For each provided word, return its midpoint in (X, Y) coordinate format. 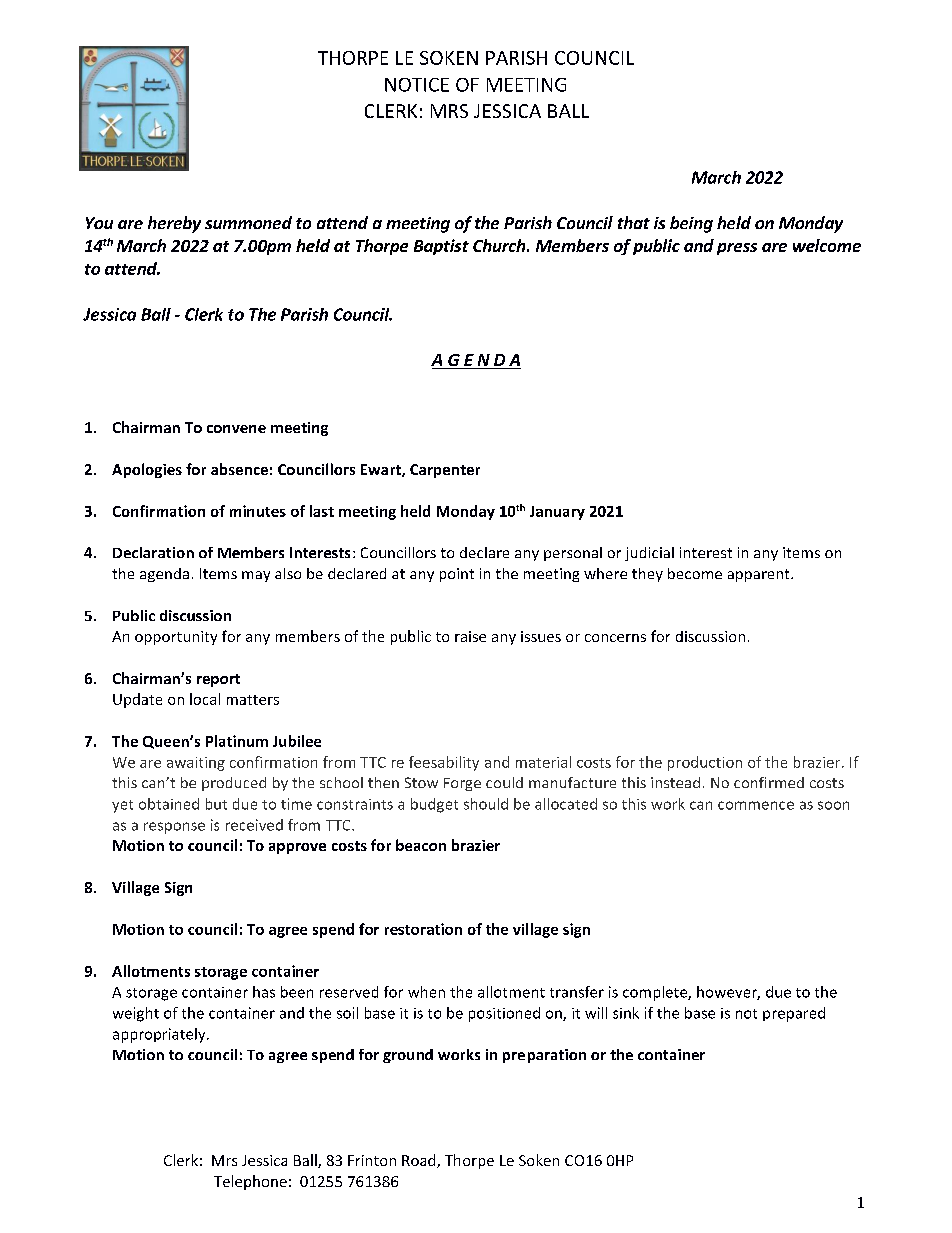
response (174, 828)
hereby (174, 224)
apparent (760, 575)
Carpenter (445, 471)
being (691, 224)
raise (470, 636)
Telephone (250, 1182)
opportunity (176, 638)
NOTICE (417, 85)
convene (236, 429)
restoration (423, 929)
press (737, 249)
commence (756, 805)
